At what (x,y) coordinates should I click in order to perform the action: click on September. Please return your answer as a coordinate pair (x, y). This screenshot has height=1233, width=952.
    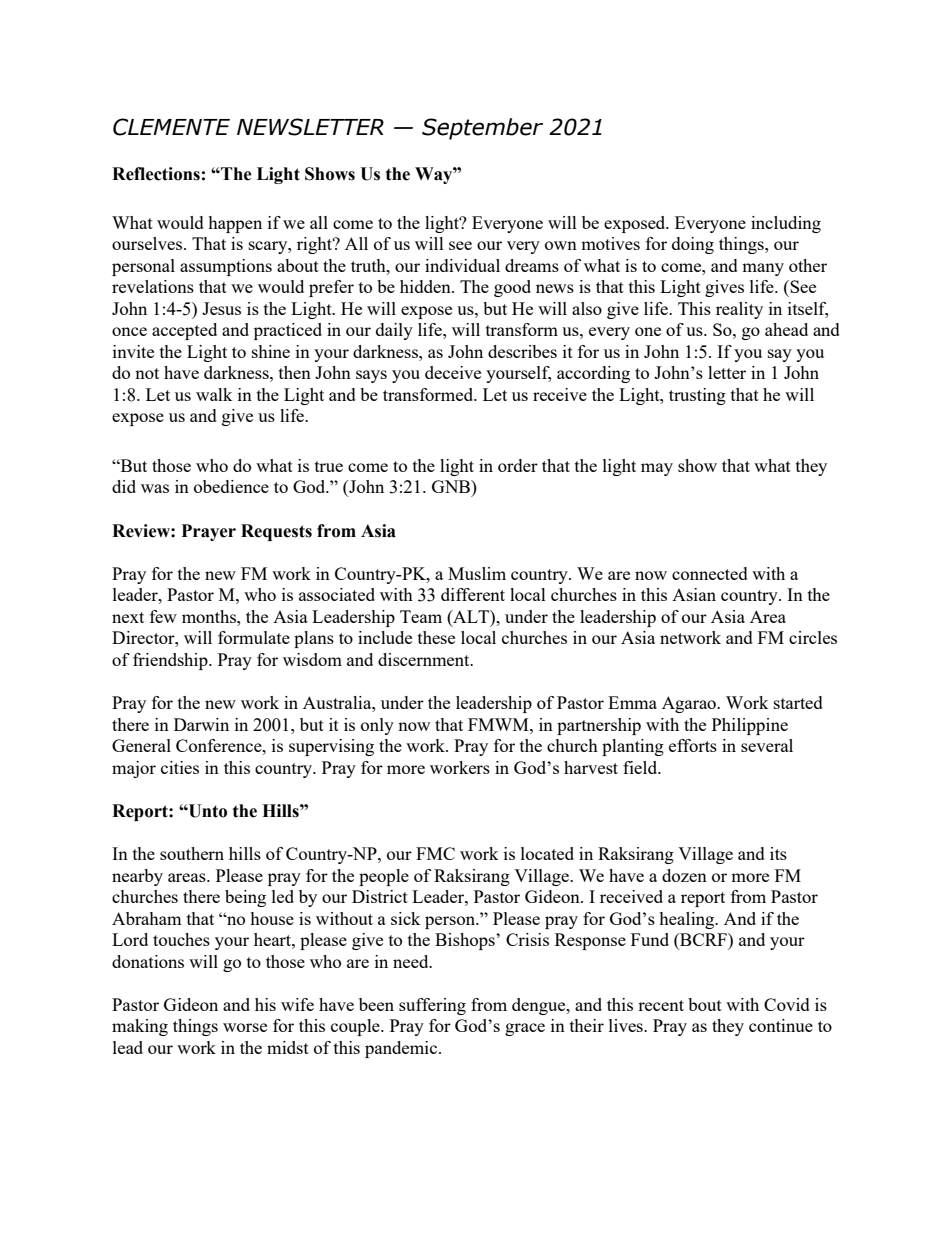
    Looking at the image, I should click on (482, 129).
